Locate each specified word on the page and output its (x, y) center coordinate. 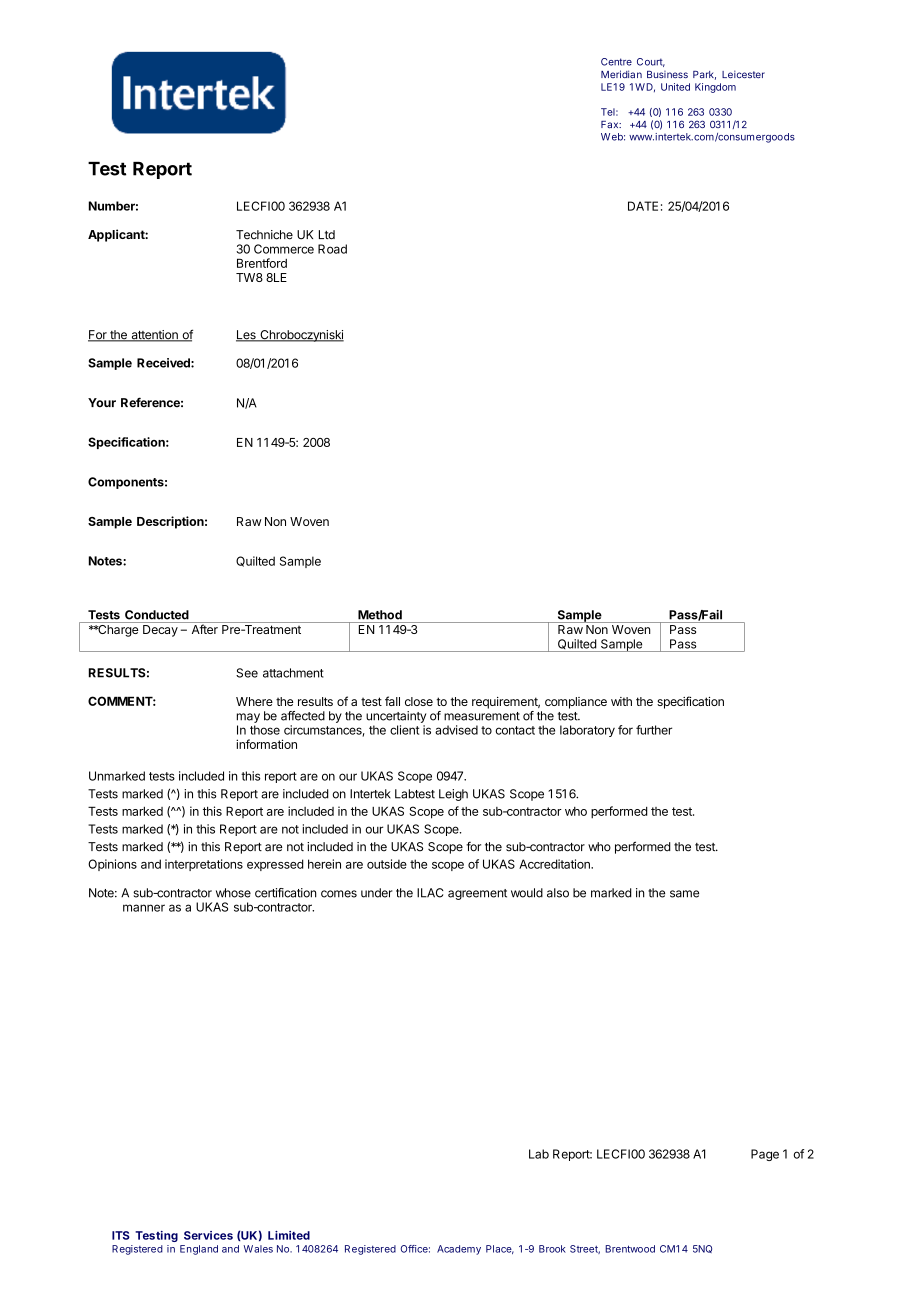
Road (332, 249)
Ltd (327, 235)
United (675, 87)
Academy (459, 1250)
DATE (643, 206)
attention (154, 336)
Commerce (284, 249)
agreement (477, 894)
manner (144, 908)
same (684, 894)
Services (208, 1235)
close (419, 701)
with (621, 701)
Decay (160, 631)
